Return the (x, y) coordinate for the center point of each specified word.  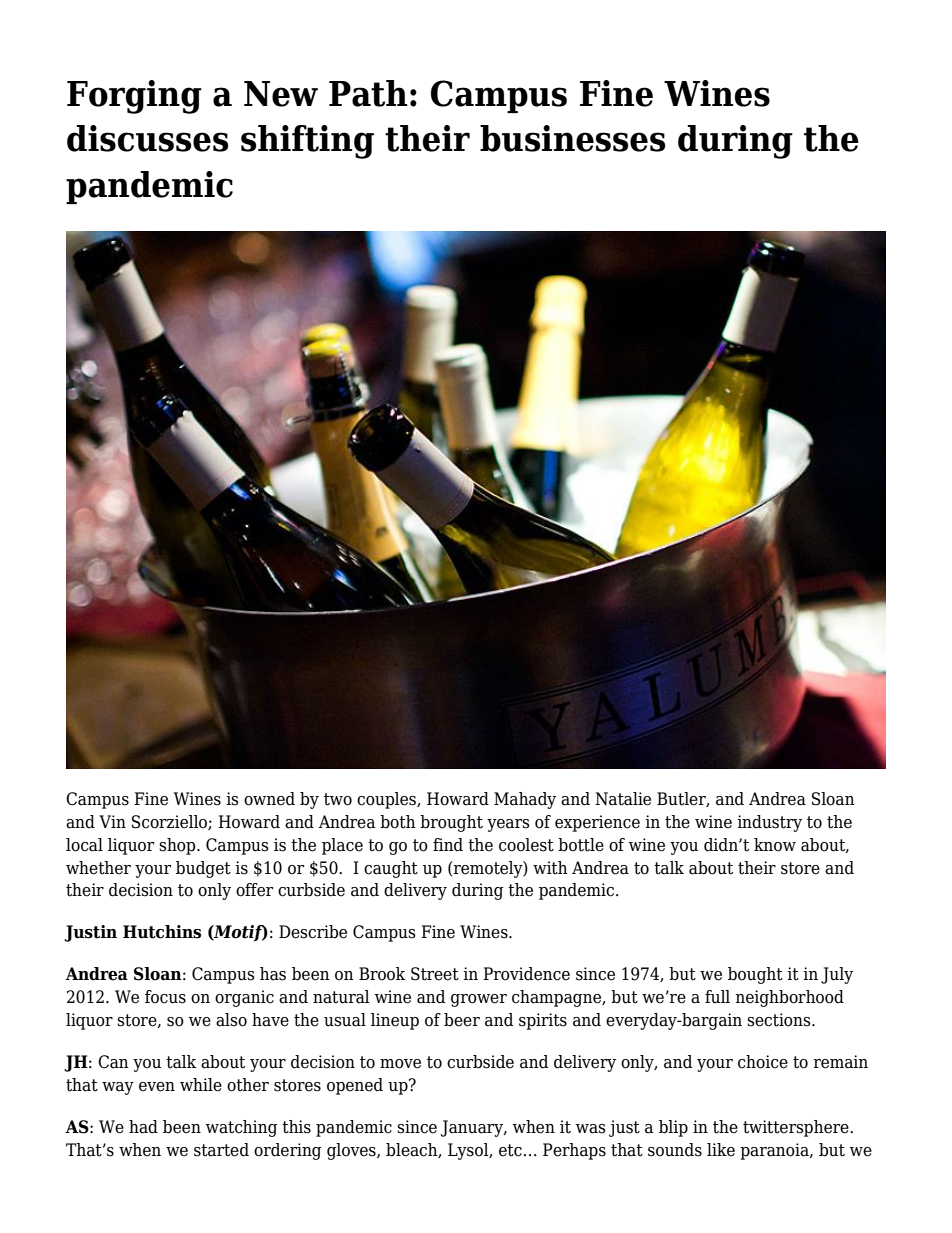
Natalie (623, 799)
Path (368, 93)
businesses (572, 138)
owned (269, 799)
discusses (147, 138)
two (338, 799)
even (157, 1087)
